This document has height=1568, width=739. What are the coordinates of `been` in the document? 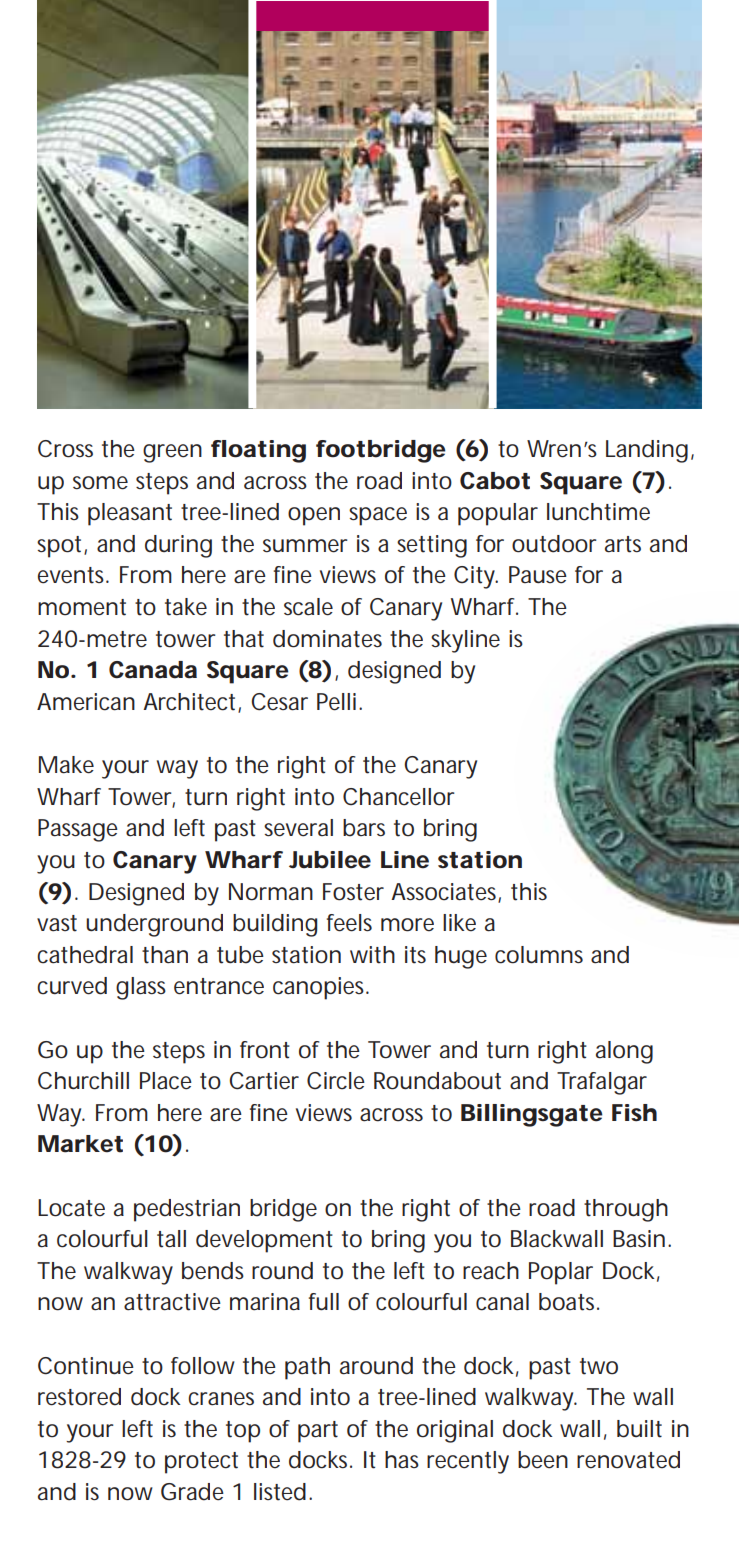 It's located at (543, 1460).
